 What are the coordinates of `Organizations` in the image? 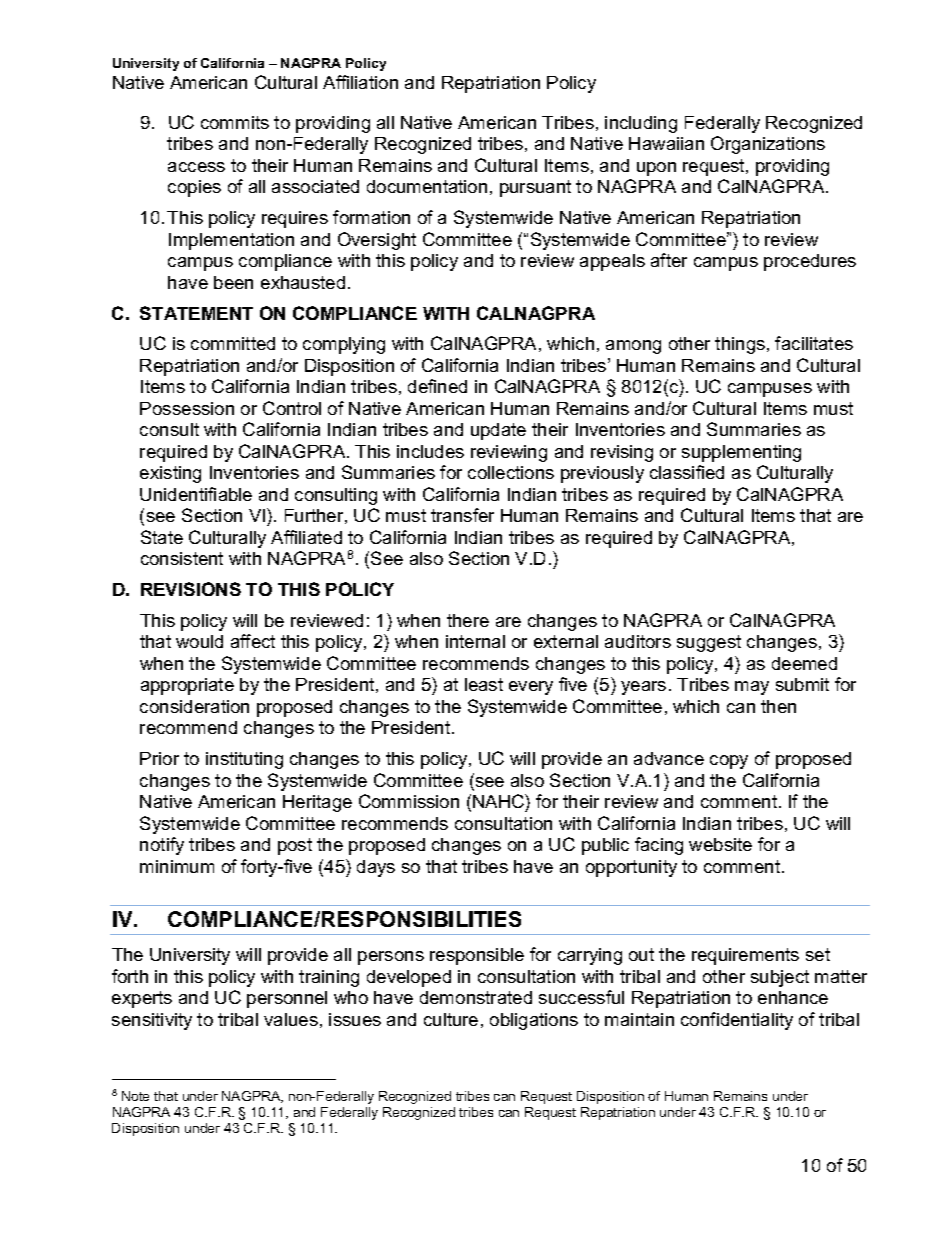 It's located at (768, 145).
